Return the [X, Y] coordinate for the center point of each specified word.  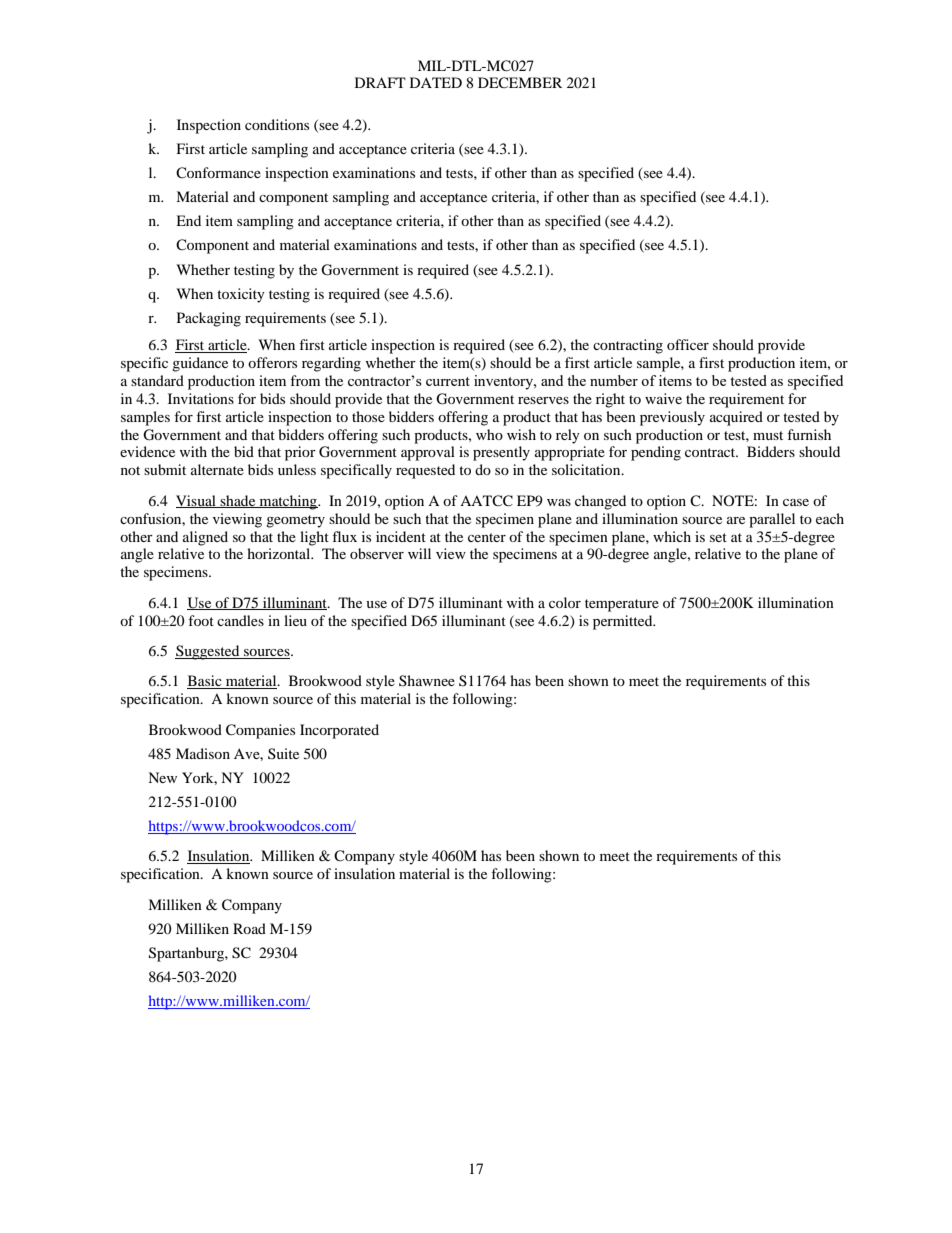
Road [249, 928]
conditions [277, 124]
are [736, 520]
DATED [436, 82]
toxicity [241, 295]
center [487, 537]
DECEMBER [520, 83]
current [448, 381]
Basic [205, 682]
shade [238, 501]
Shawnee [427, 680]
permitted [624, 622]
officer [688, 344]
